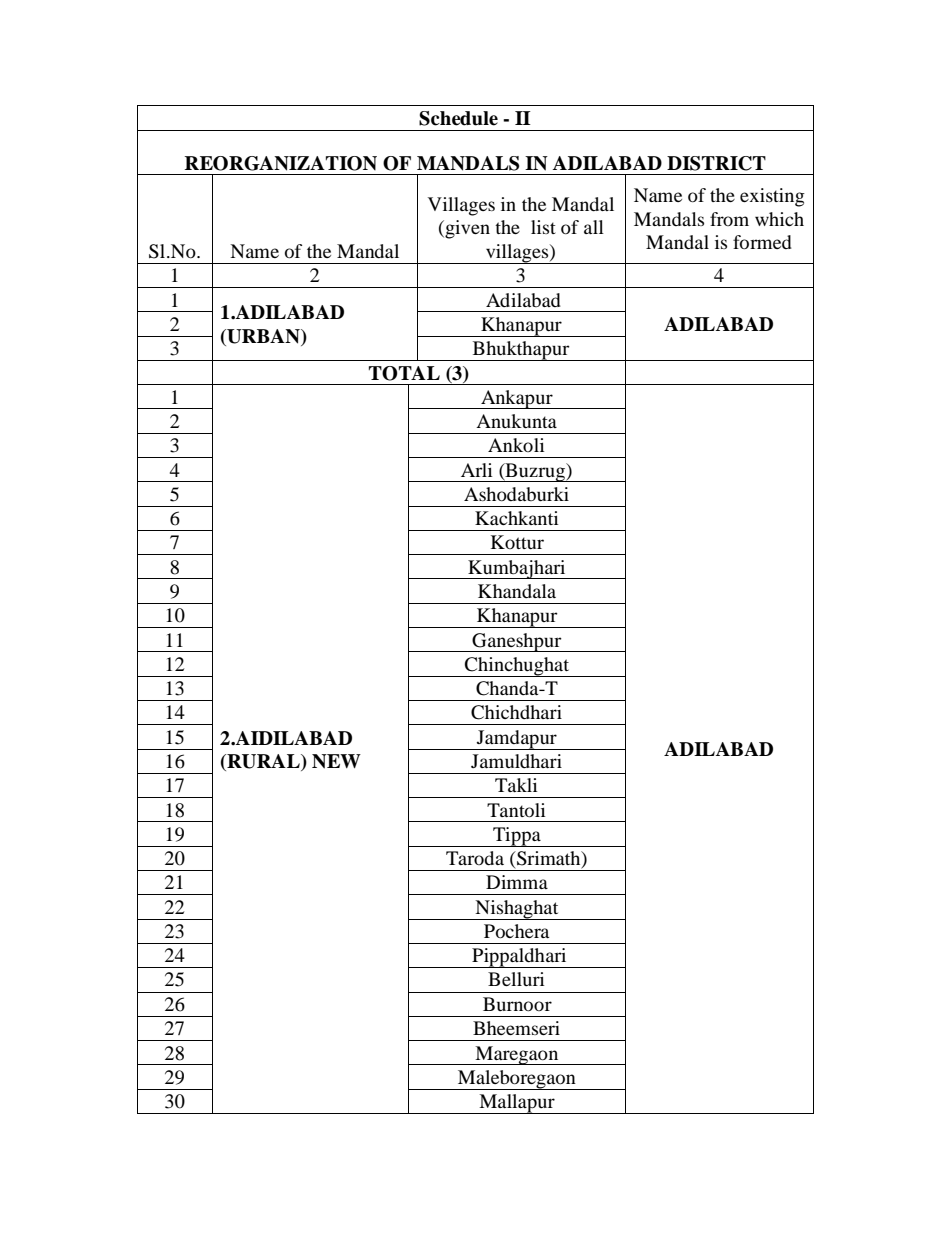 The width and height of the document is (952, 1233). I want to click on formed, so click(762, 242).
